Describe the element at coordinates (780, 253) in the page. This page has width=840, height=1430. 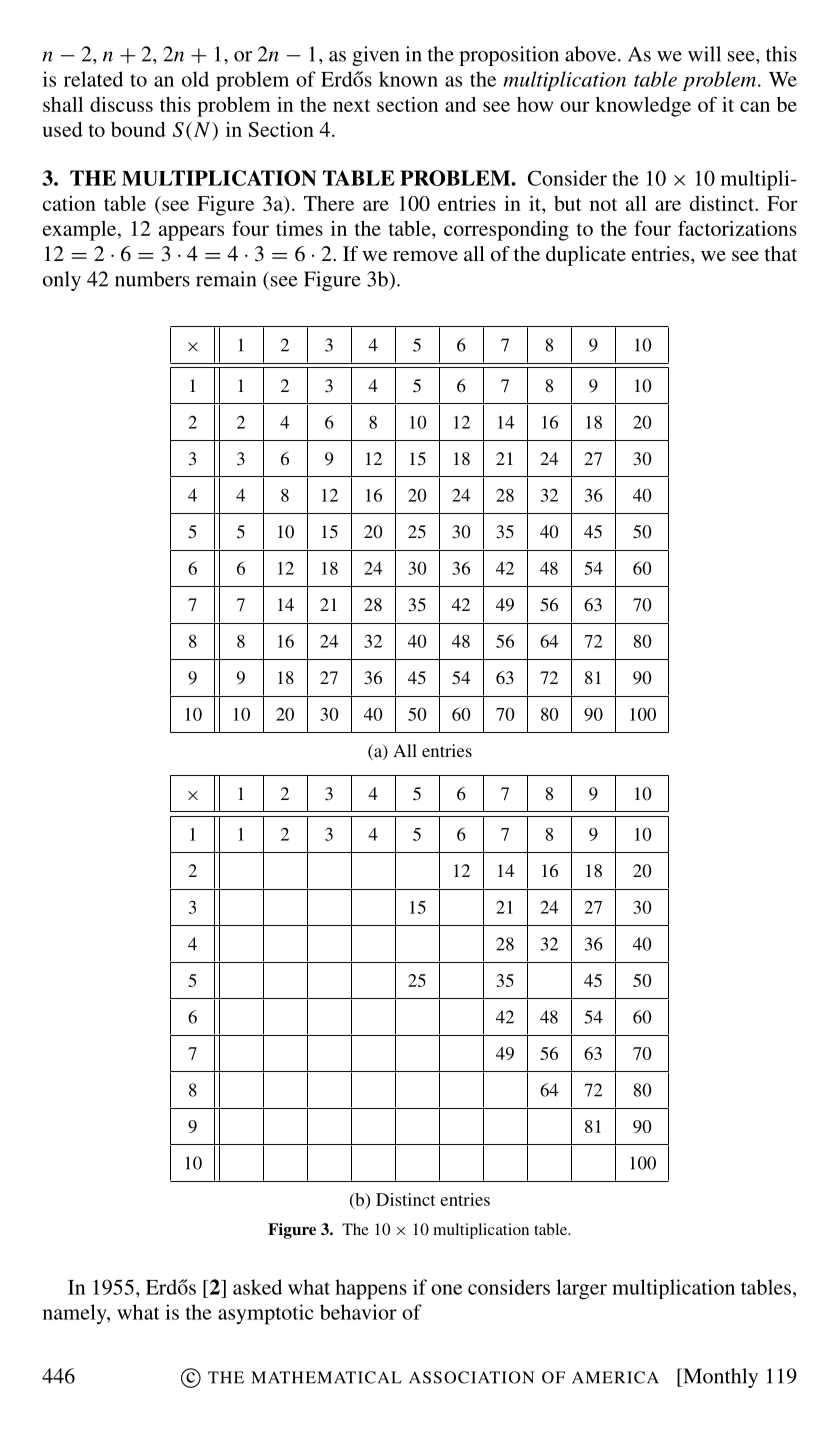
I see `that` at that location.
